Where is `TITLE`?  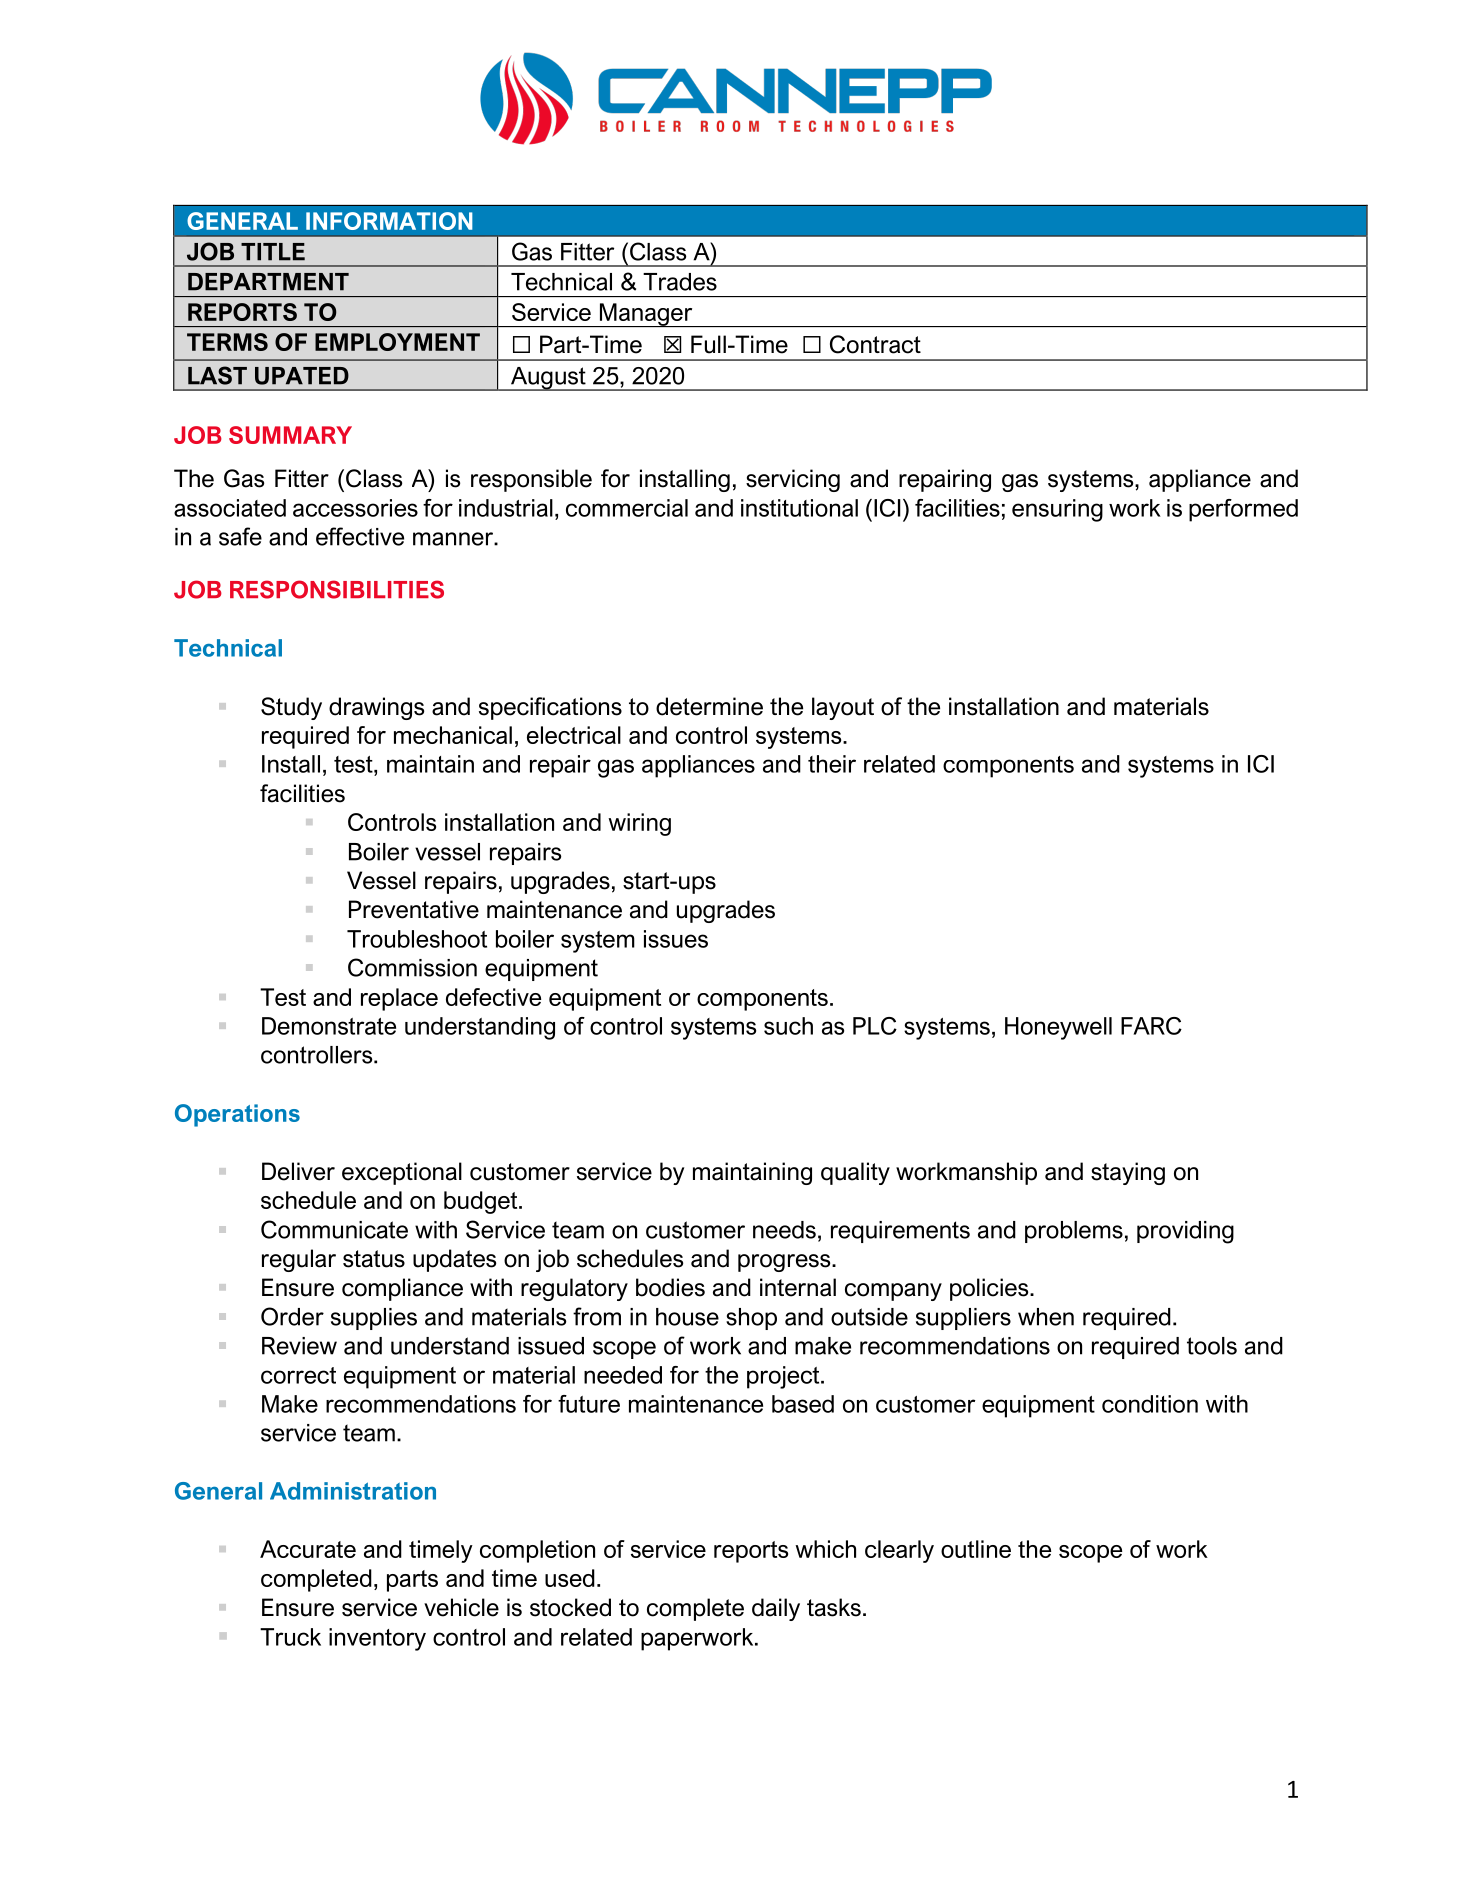
TITLE is located at coordinates (273, 252).
